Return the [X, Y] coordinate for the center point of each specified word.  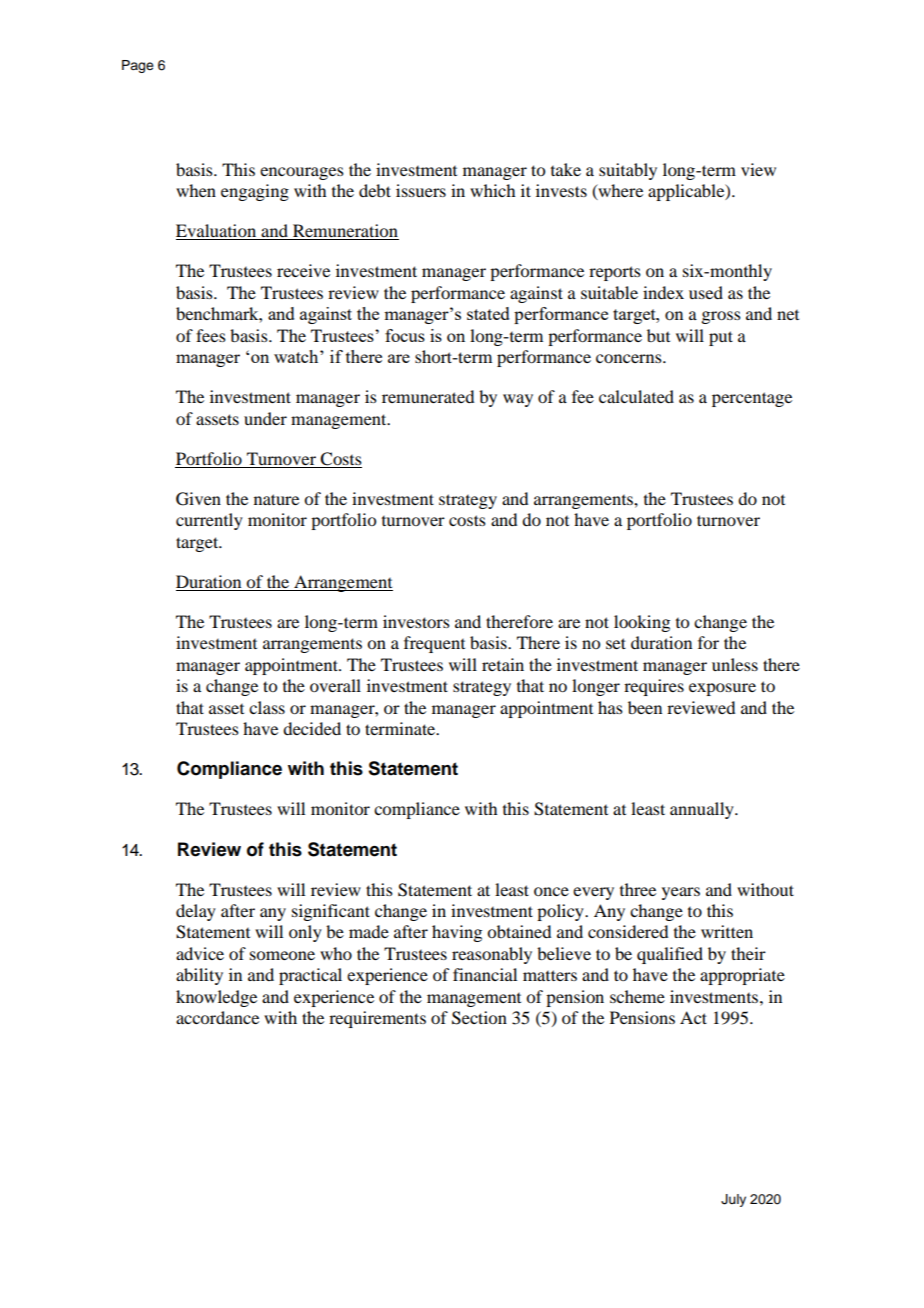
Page [138, 66]
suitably [628, 171]
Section [479, 1018]
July [733, 1200]
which [492, 190]
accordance [217, 1017]
